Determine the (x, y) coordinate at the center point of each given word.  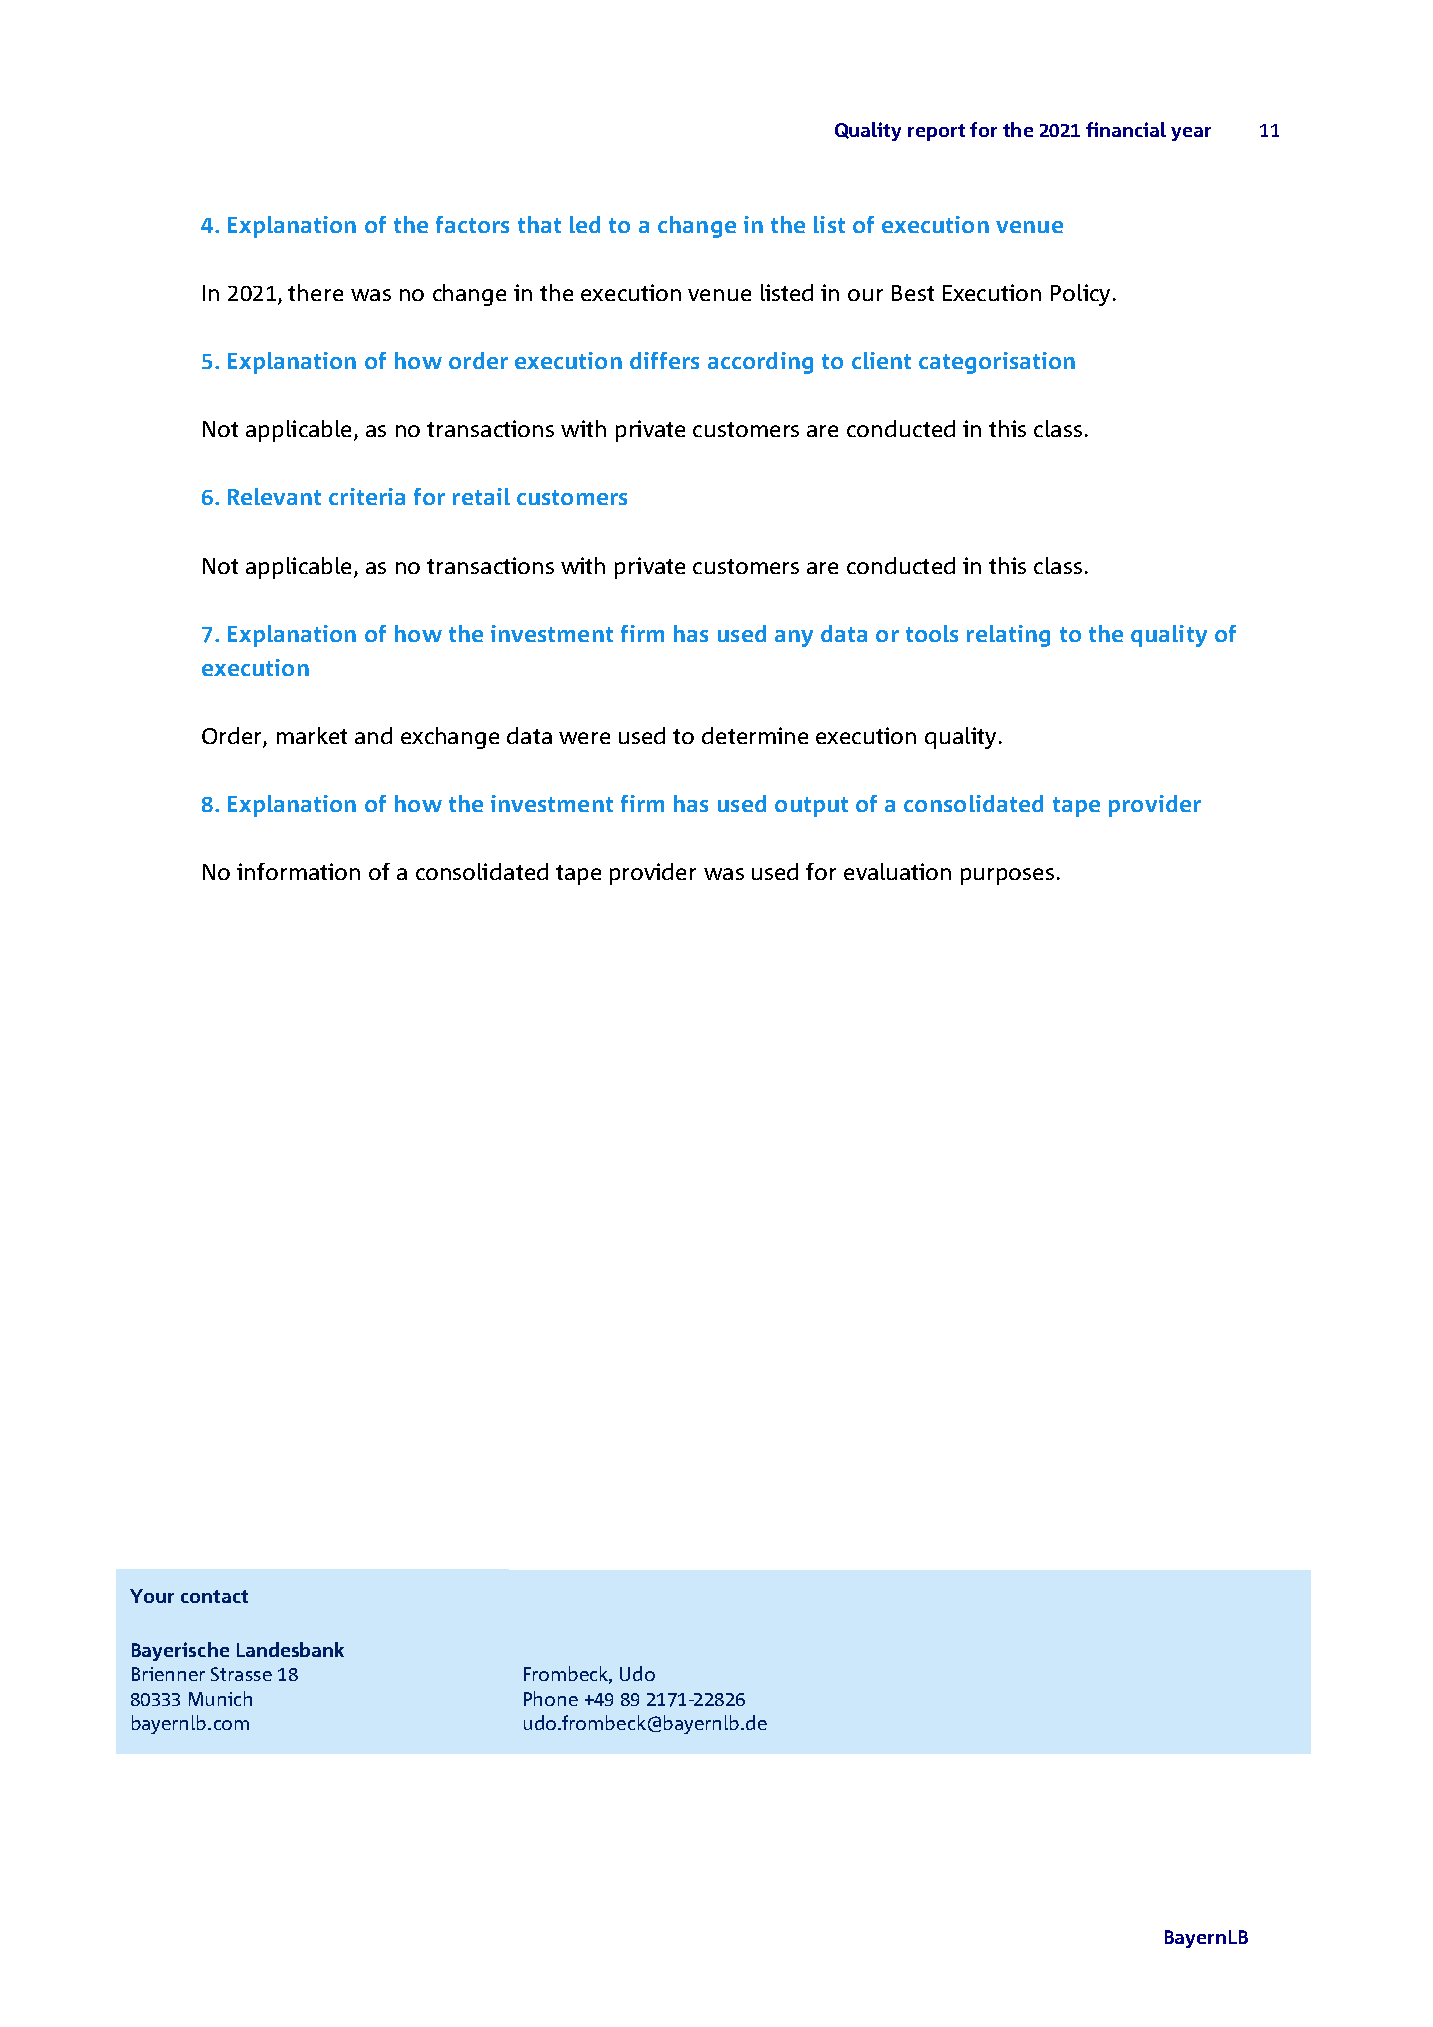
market (312, 735)
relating (1008, 636)
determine (755, 735)
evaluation (897, 871)
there (315, 292)
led (585, 224)
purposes (1007, 876)
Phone (551, 1698)
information (298, 871)
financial (1126, 129)
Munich (220, 1698)
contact (214, 1596)
